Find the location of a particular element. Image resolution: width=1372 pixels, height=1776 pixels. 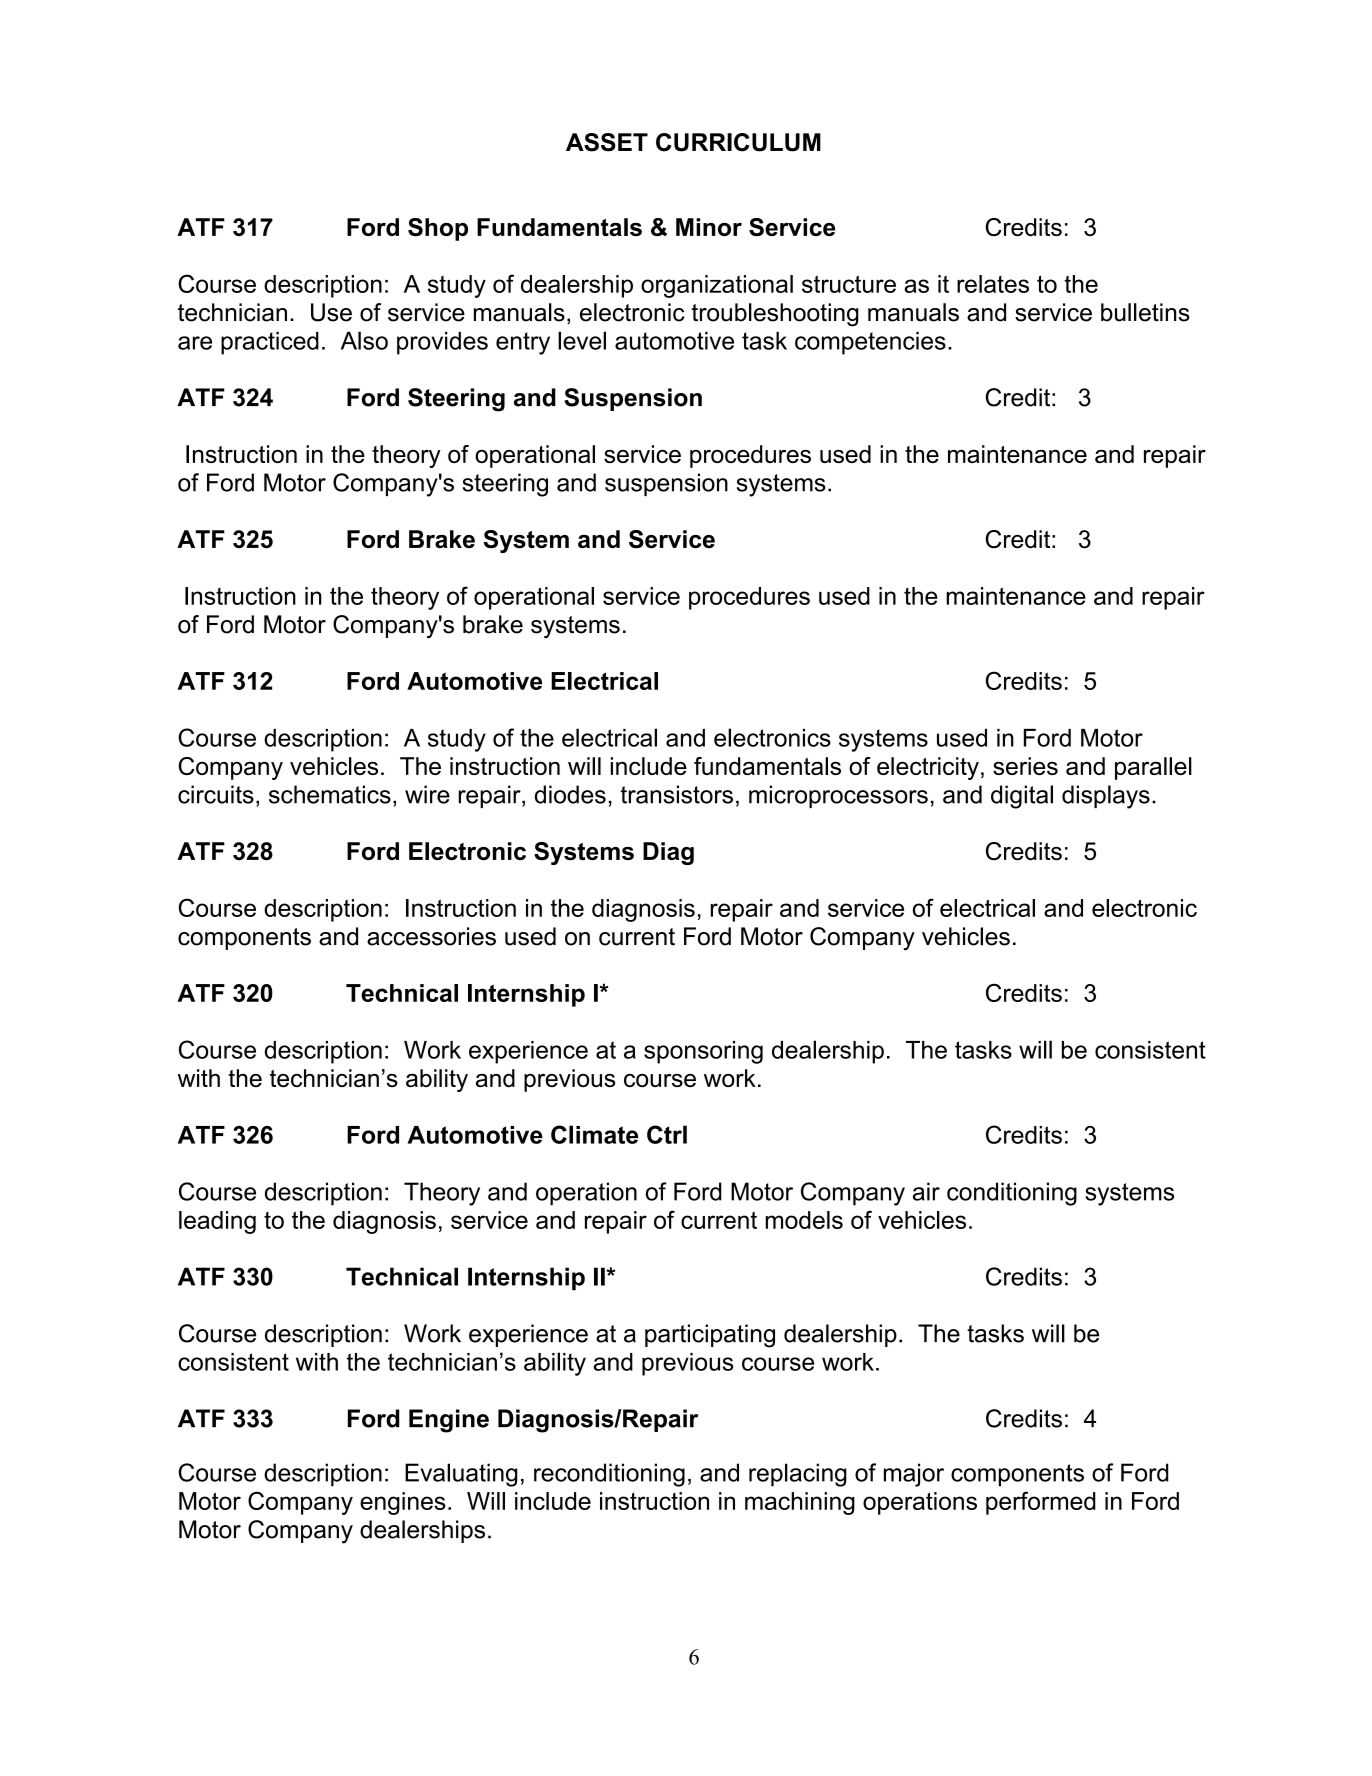

relates is located at coordinates (993, 284).
